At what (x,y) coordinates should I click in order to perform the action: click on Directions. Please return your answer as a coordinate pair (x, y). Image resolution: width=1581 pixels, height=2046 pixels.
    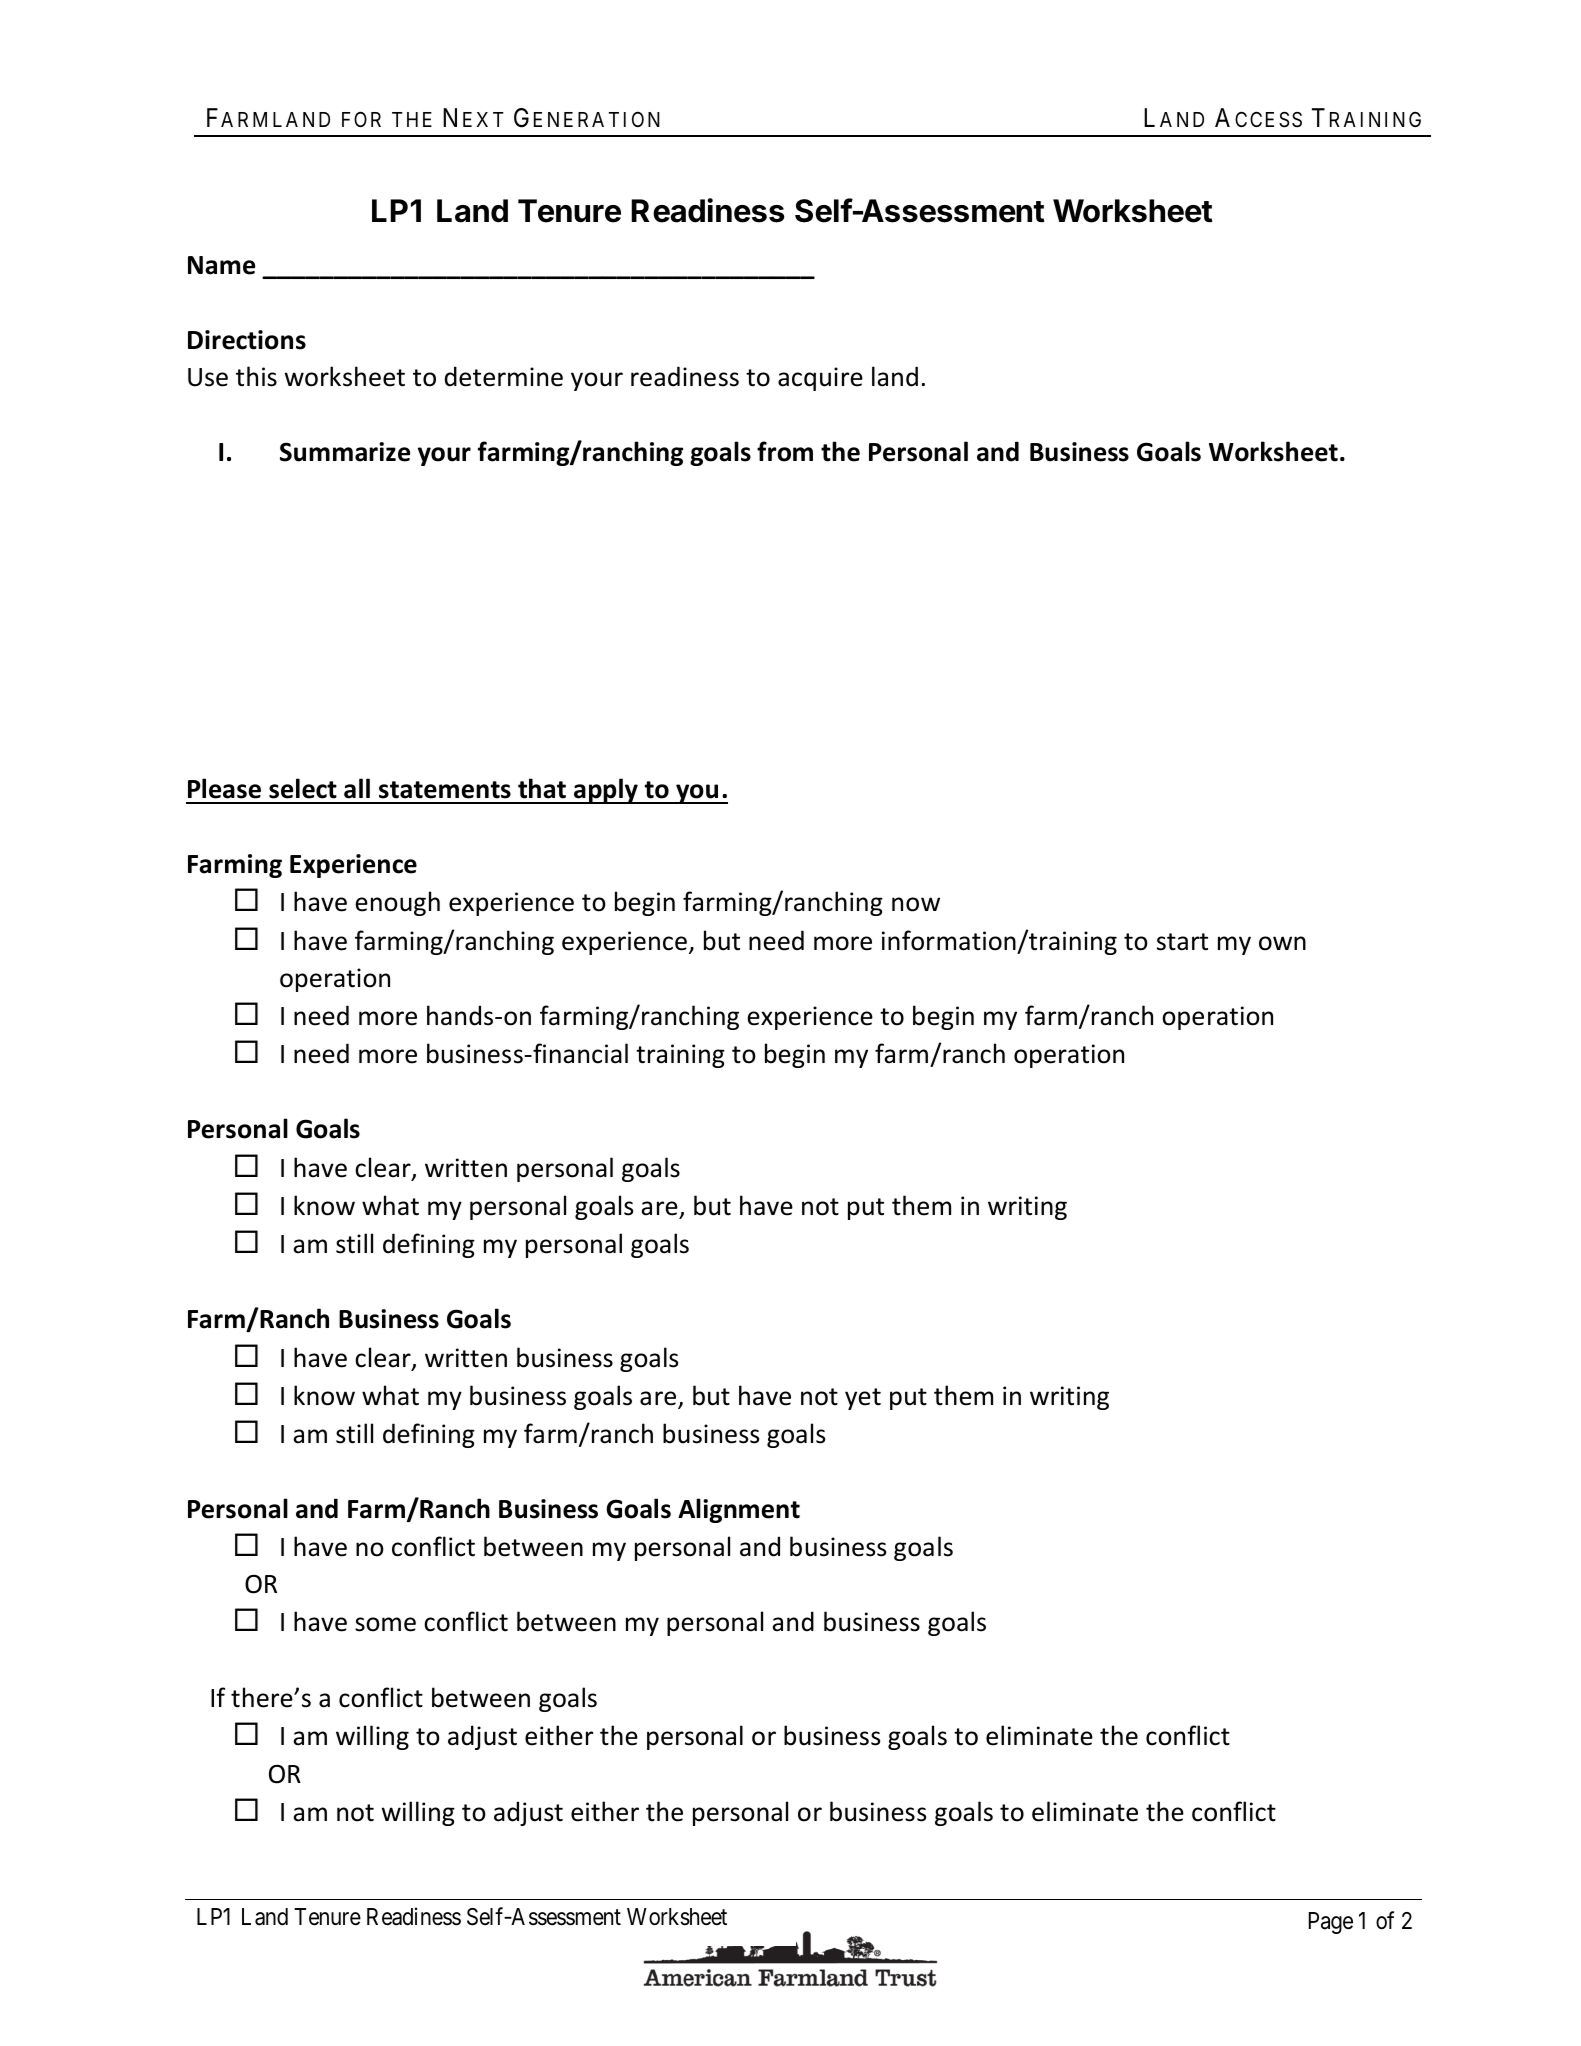
    Looking at the image, I should click on (247, 340).
